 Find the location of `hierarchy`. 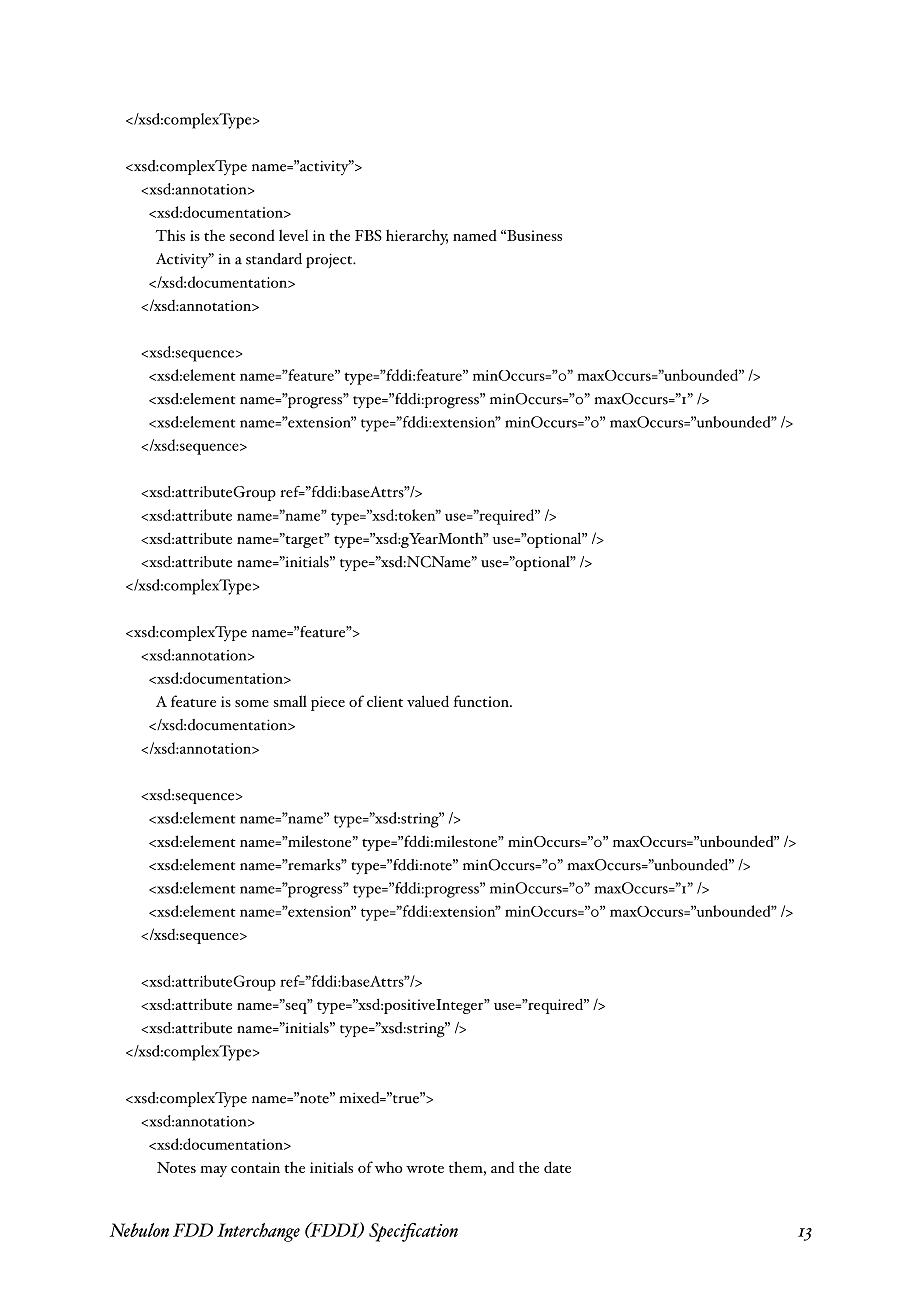

hierarchy is located at coordinates (417, 237).
